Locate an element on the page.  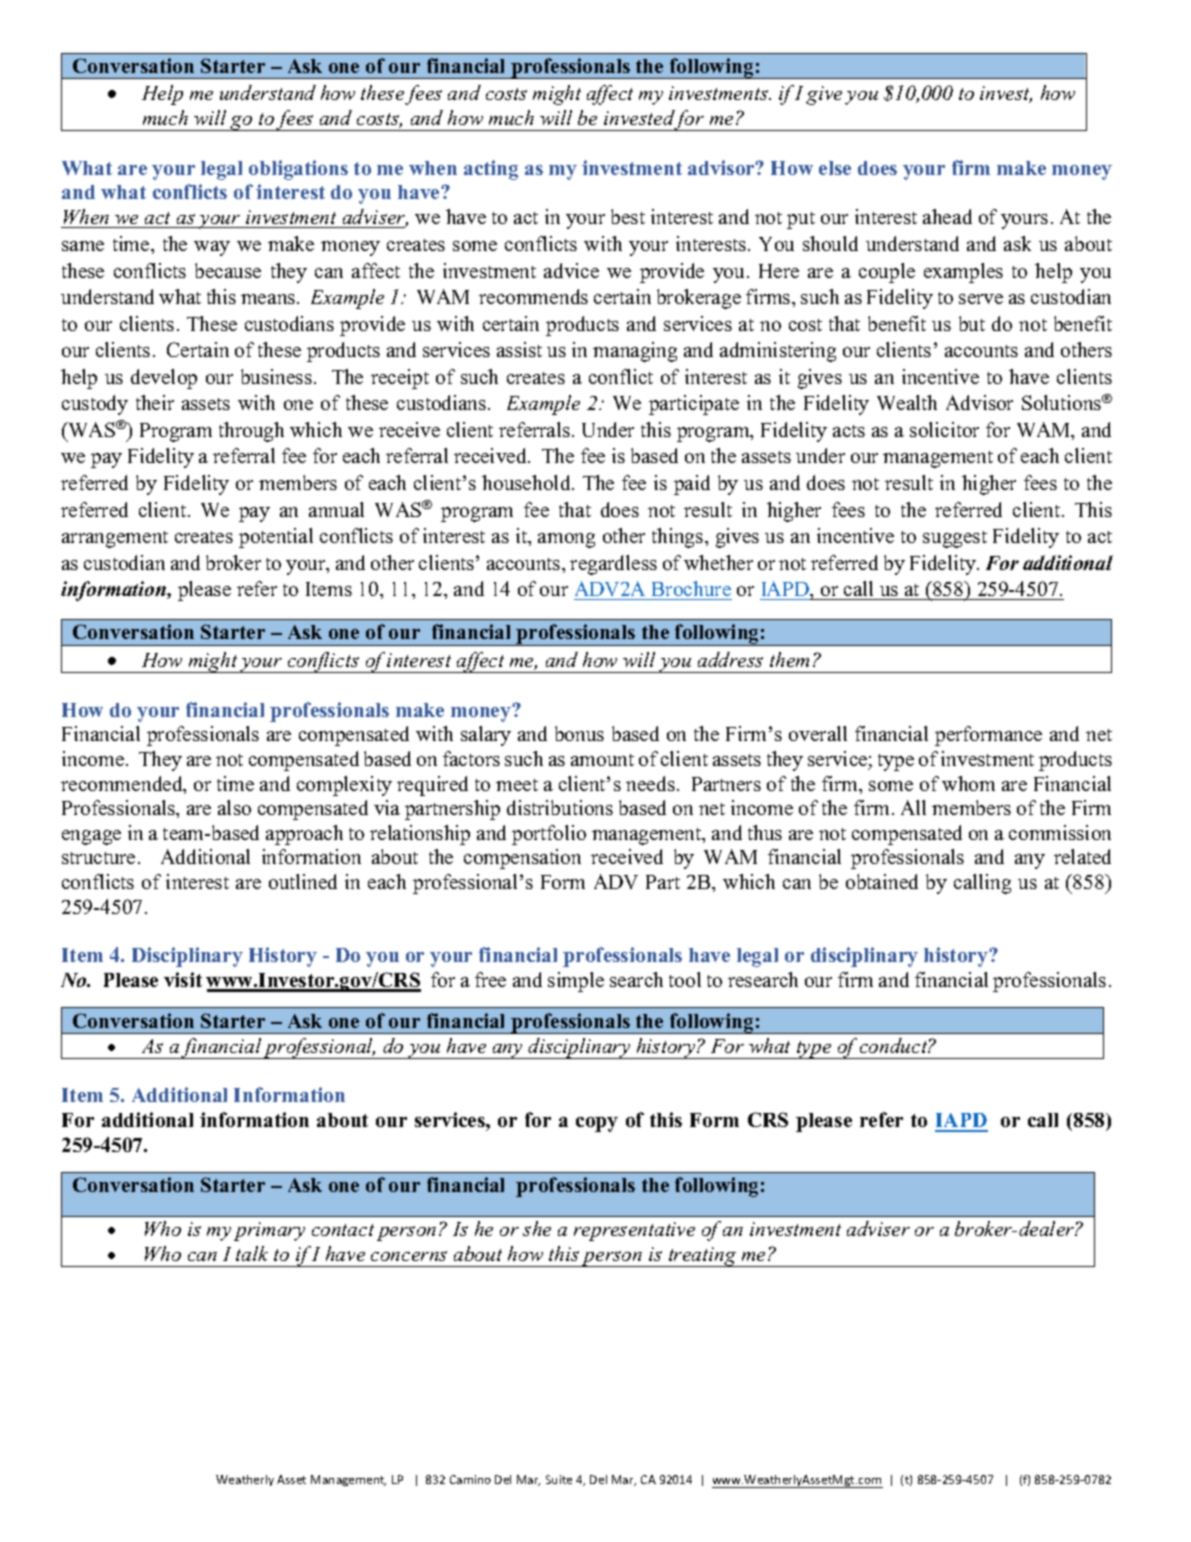
also is located at coordinates (234, 807).
